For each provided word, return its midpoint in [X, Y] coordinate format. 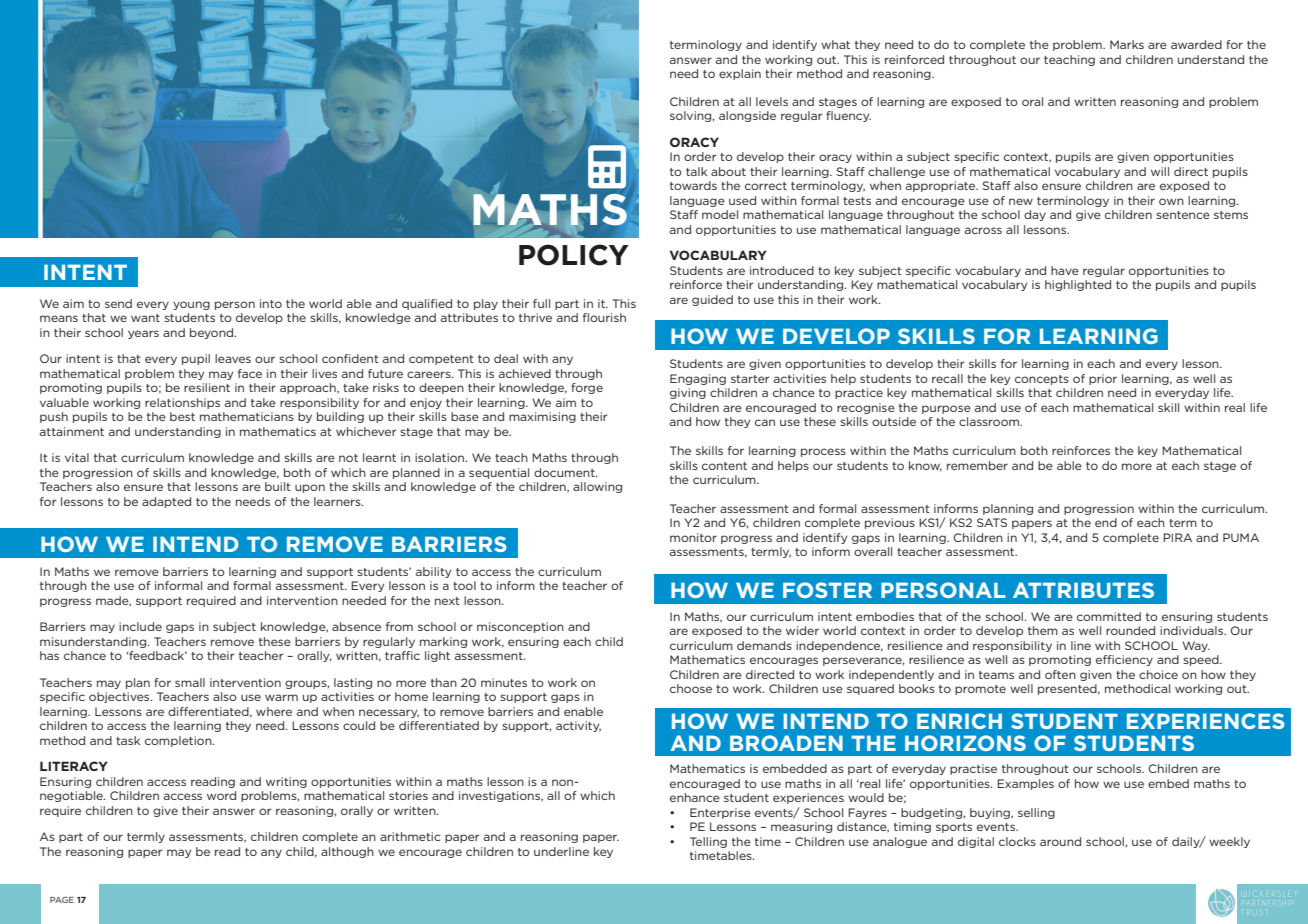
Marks [1127, 44]
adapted [166, 502]
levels [772, 101]
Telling [708, 842]
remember [977, 465]
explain [740, 74]
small [190, 682]
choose [691, 688]
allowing [597, 487]
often [1060, 674]
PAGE [62, 899]
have [1065, 270]
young [191, 305]
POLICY [574, 255]
